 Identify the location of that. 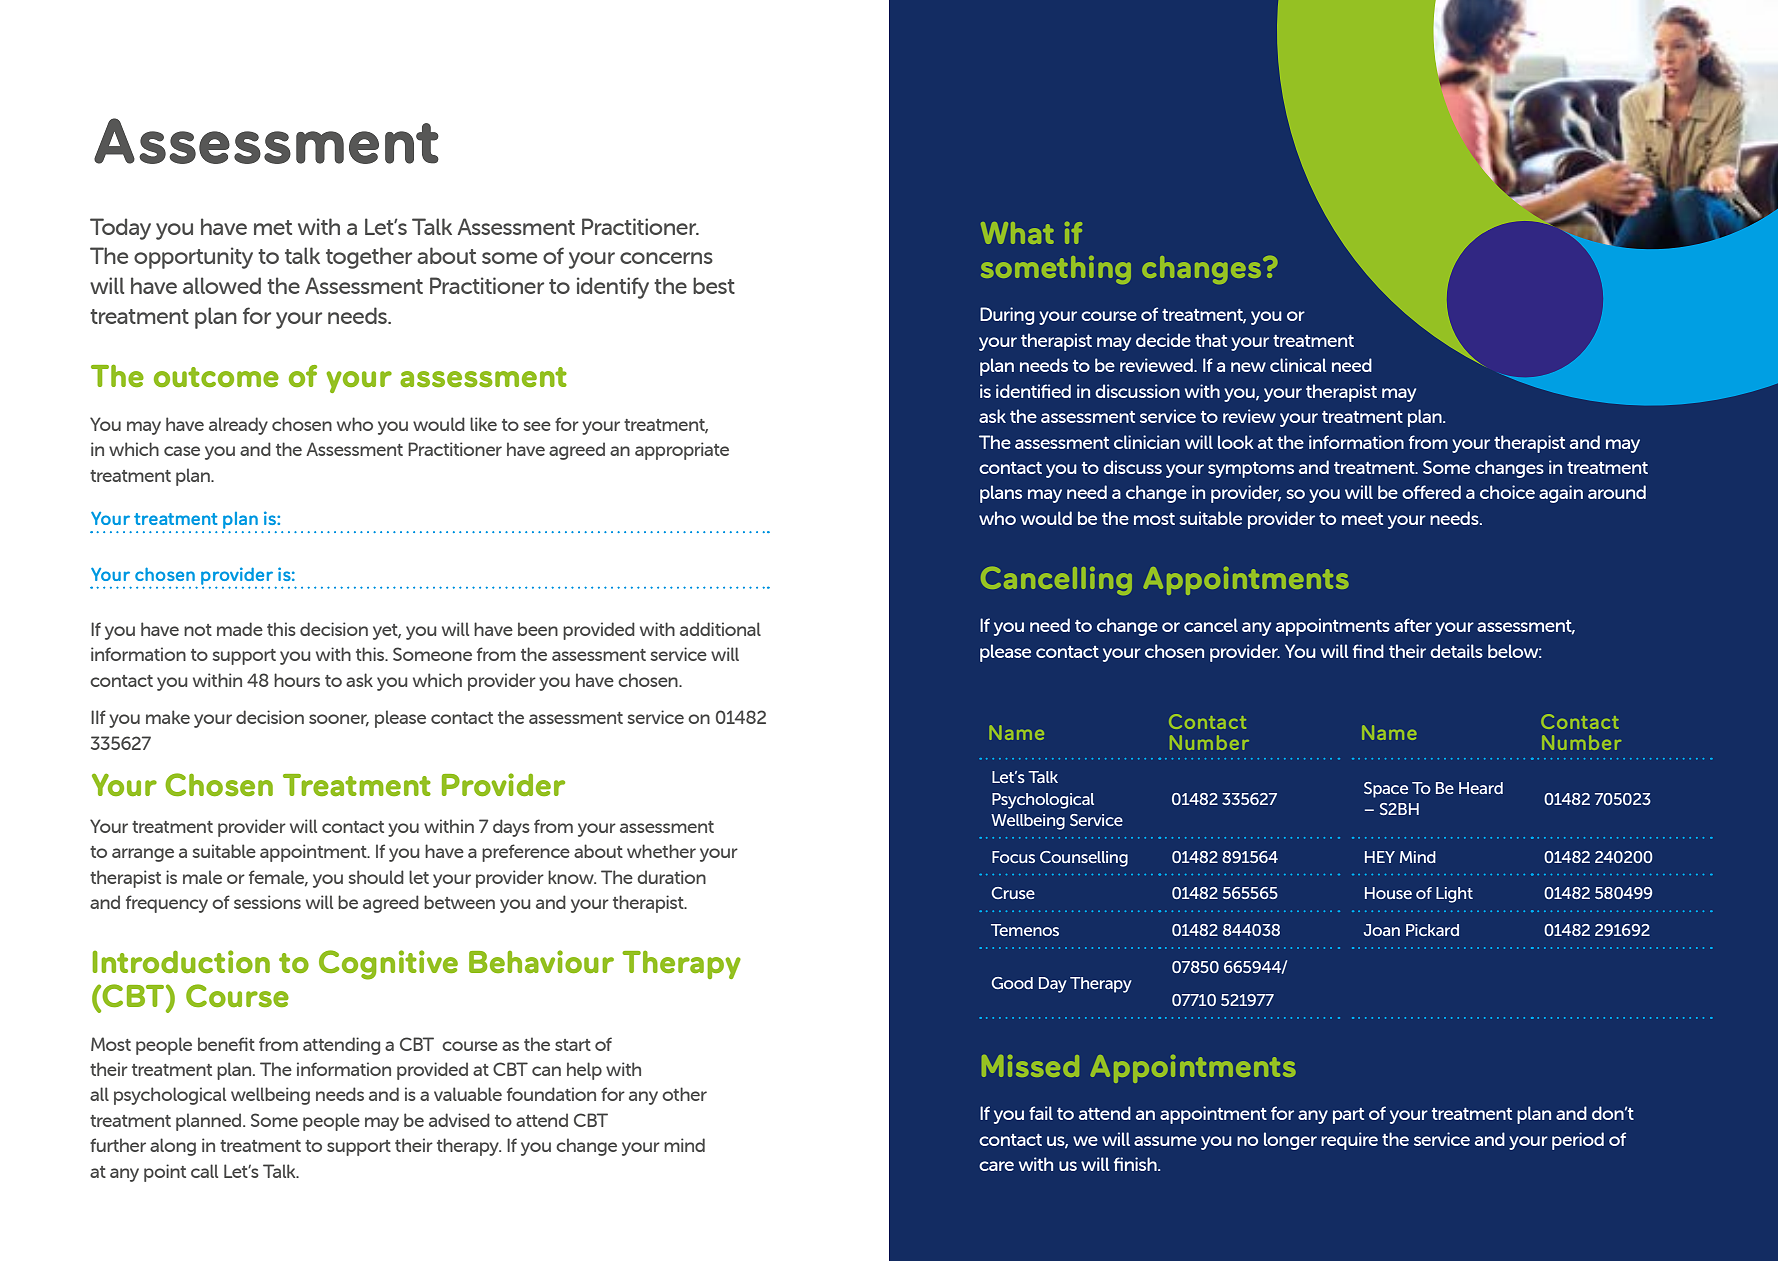
(1211, 340).
